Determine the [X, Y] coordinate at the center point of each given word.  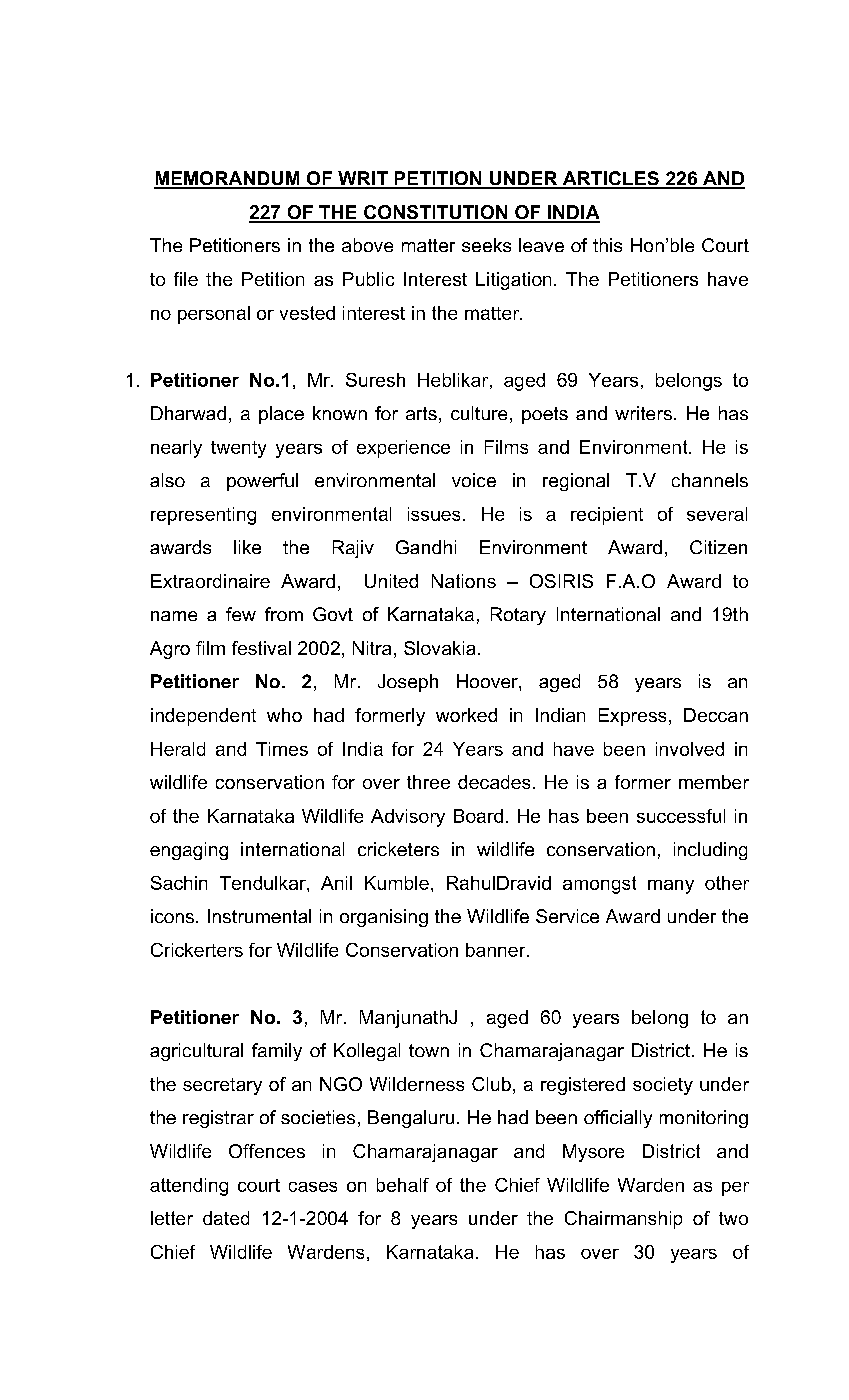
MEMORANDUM [228, 179]
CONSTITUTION [436, 213]
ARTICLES [610, 179]
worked [466, 715]
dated [226, 1218]
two [733, 1218]
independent [203, 717]
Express [632, 717]
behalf [403, 1185]
